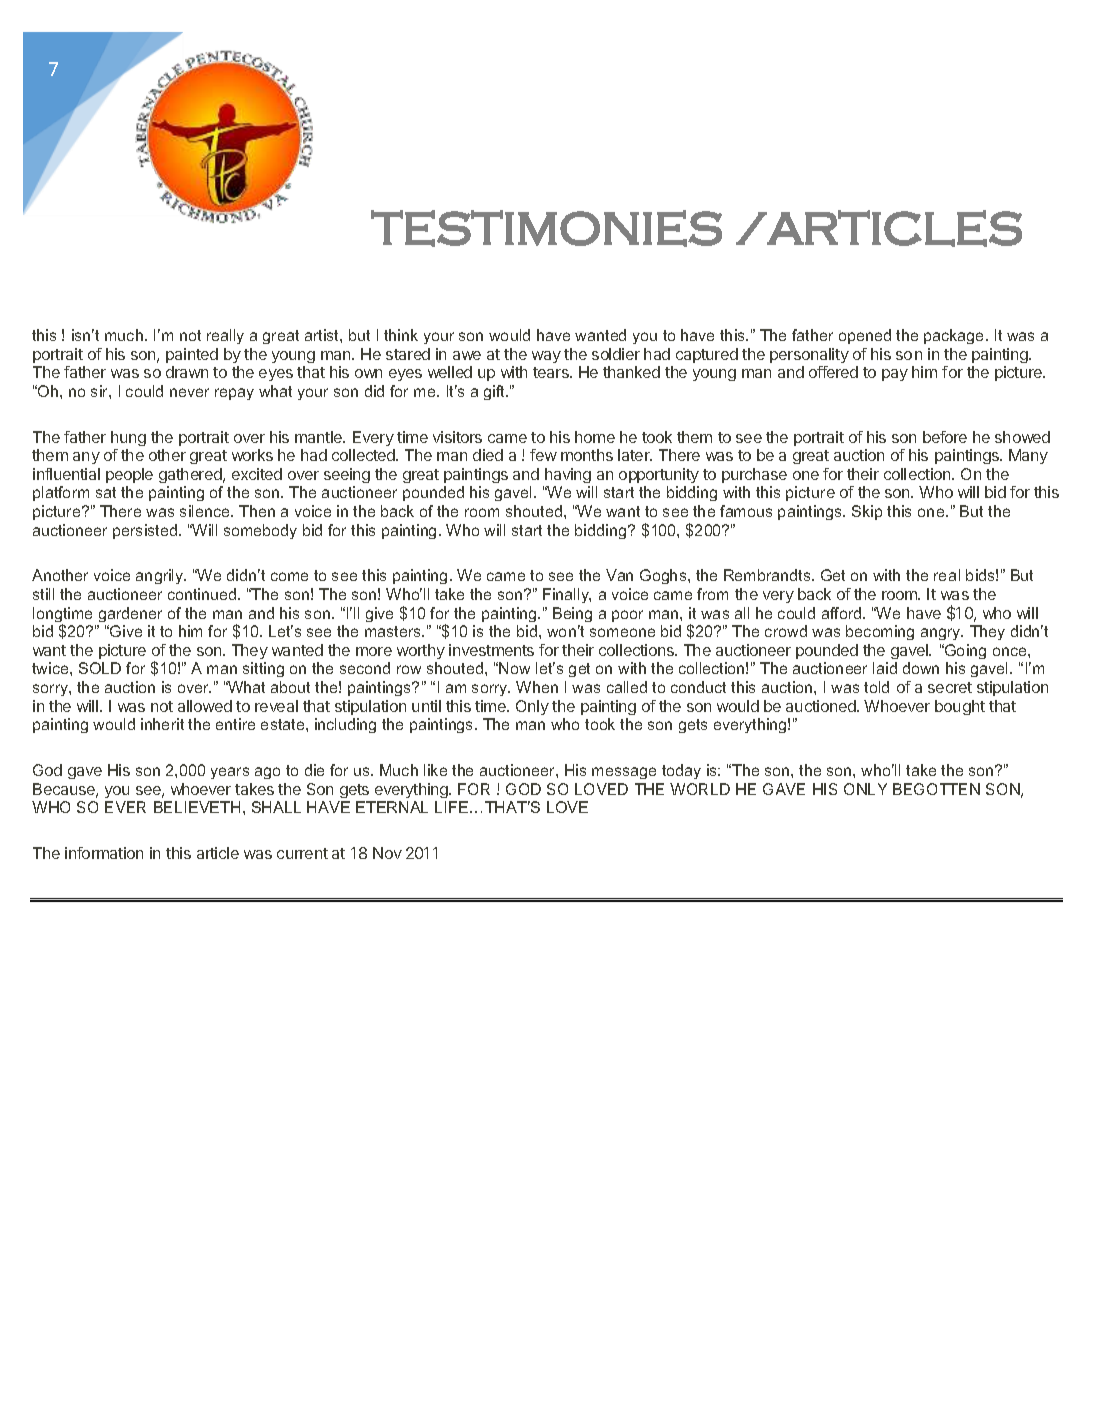 This screenshot has height=1425, width=1101. Describe the element at coordinates (104, 853) in the screenshot. I see `information` at that location.
